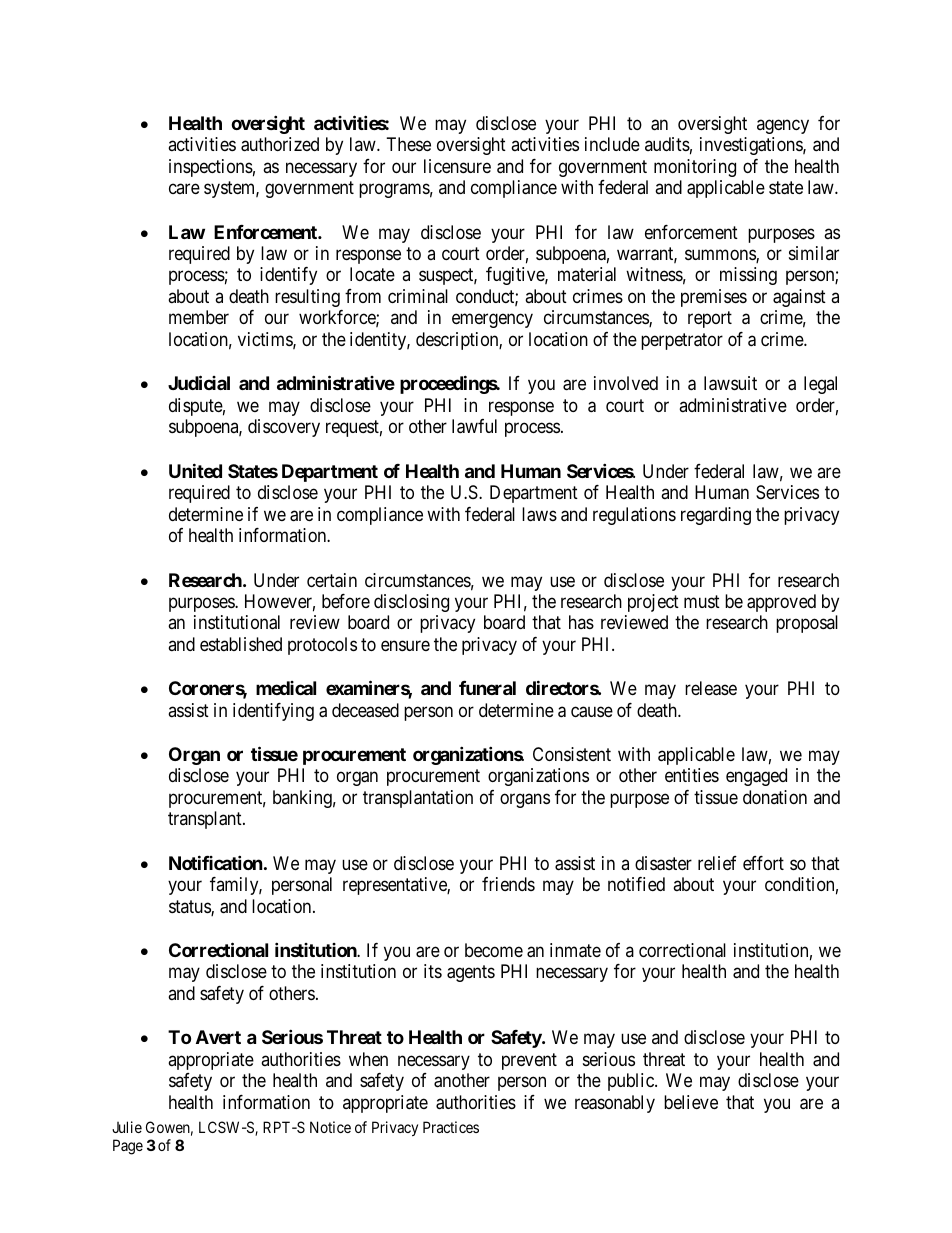 Image resolution: width=952 pixels, height=1233 pixels. I want to click on care, so click(184, 189).
